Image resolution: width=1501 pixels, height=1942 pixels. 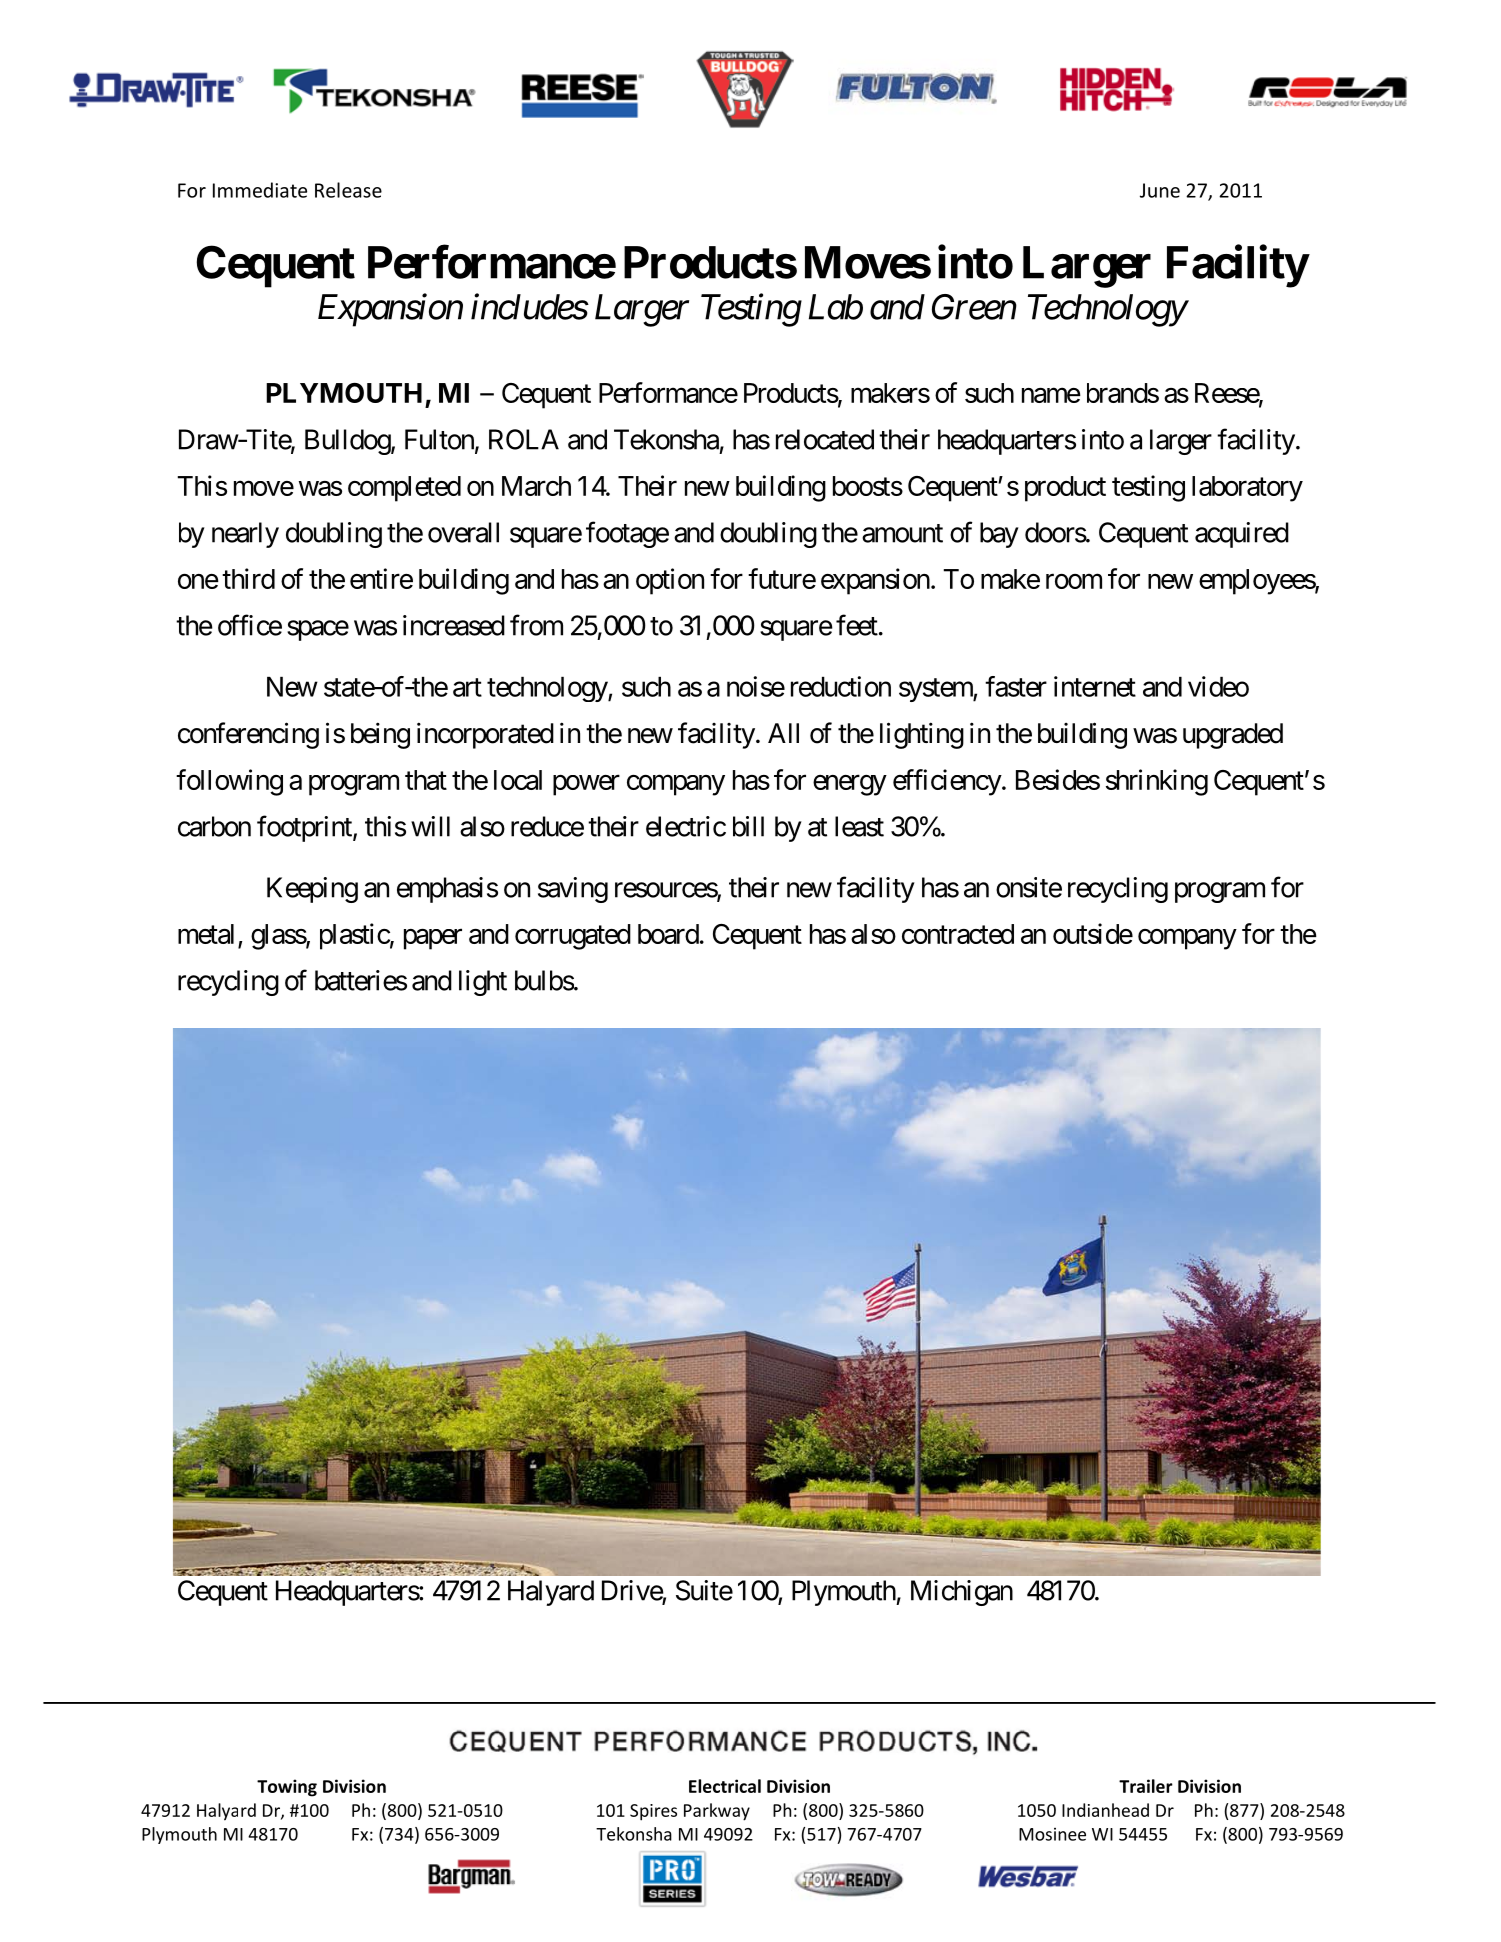 I want to click on Towing, so click(x=287, y=1788).
